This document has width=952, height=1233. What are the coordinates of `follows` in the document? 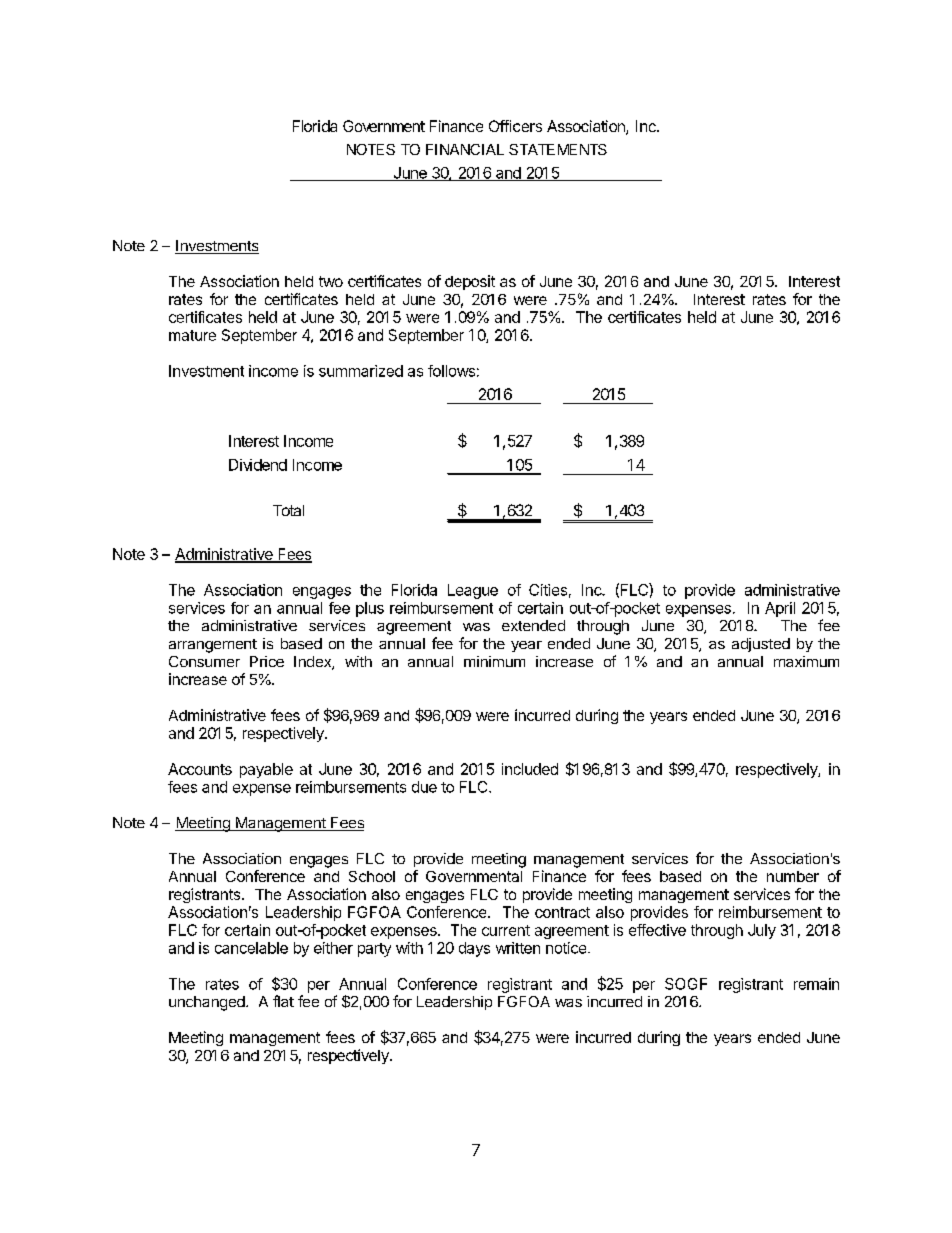 It's located at (451, 371).
